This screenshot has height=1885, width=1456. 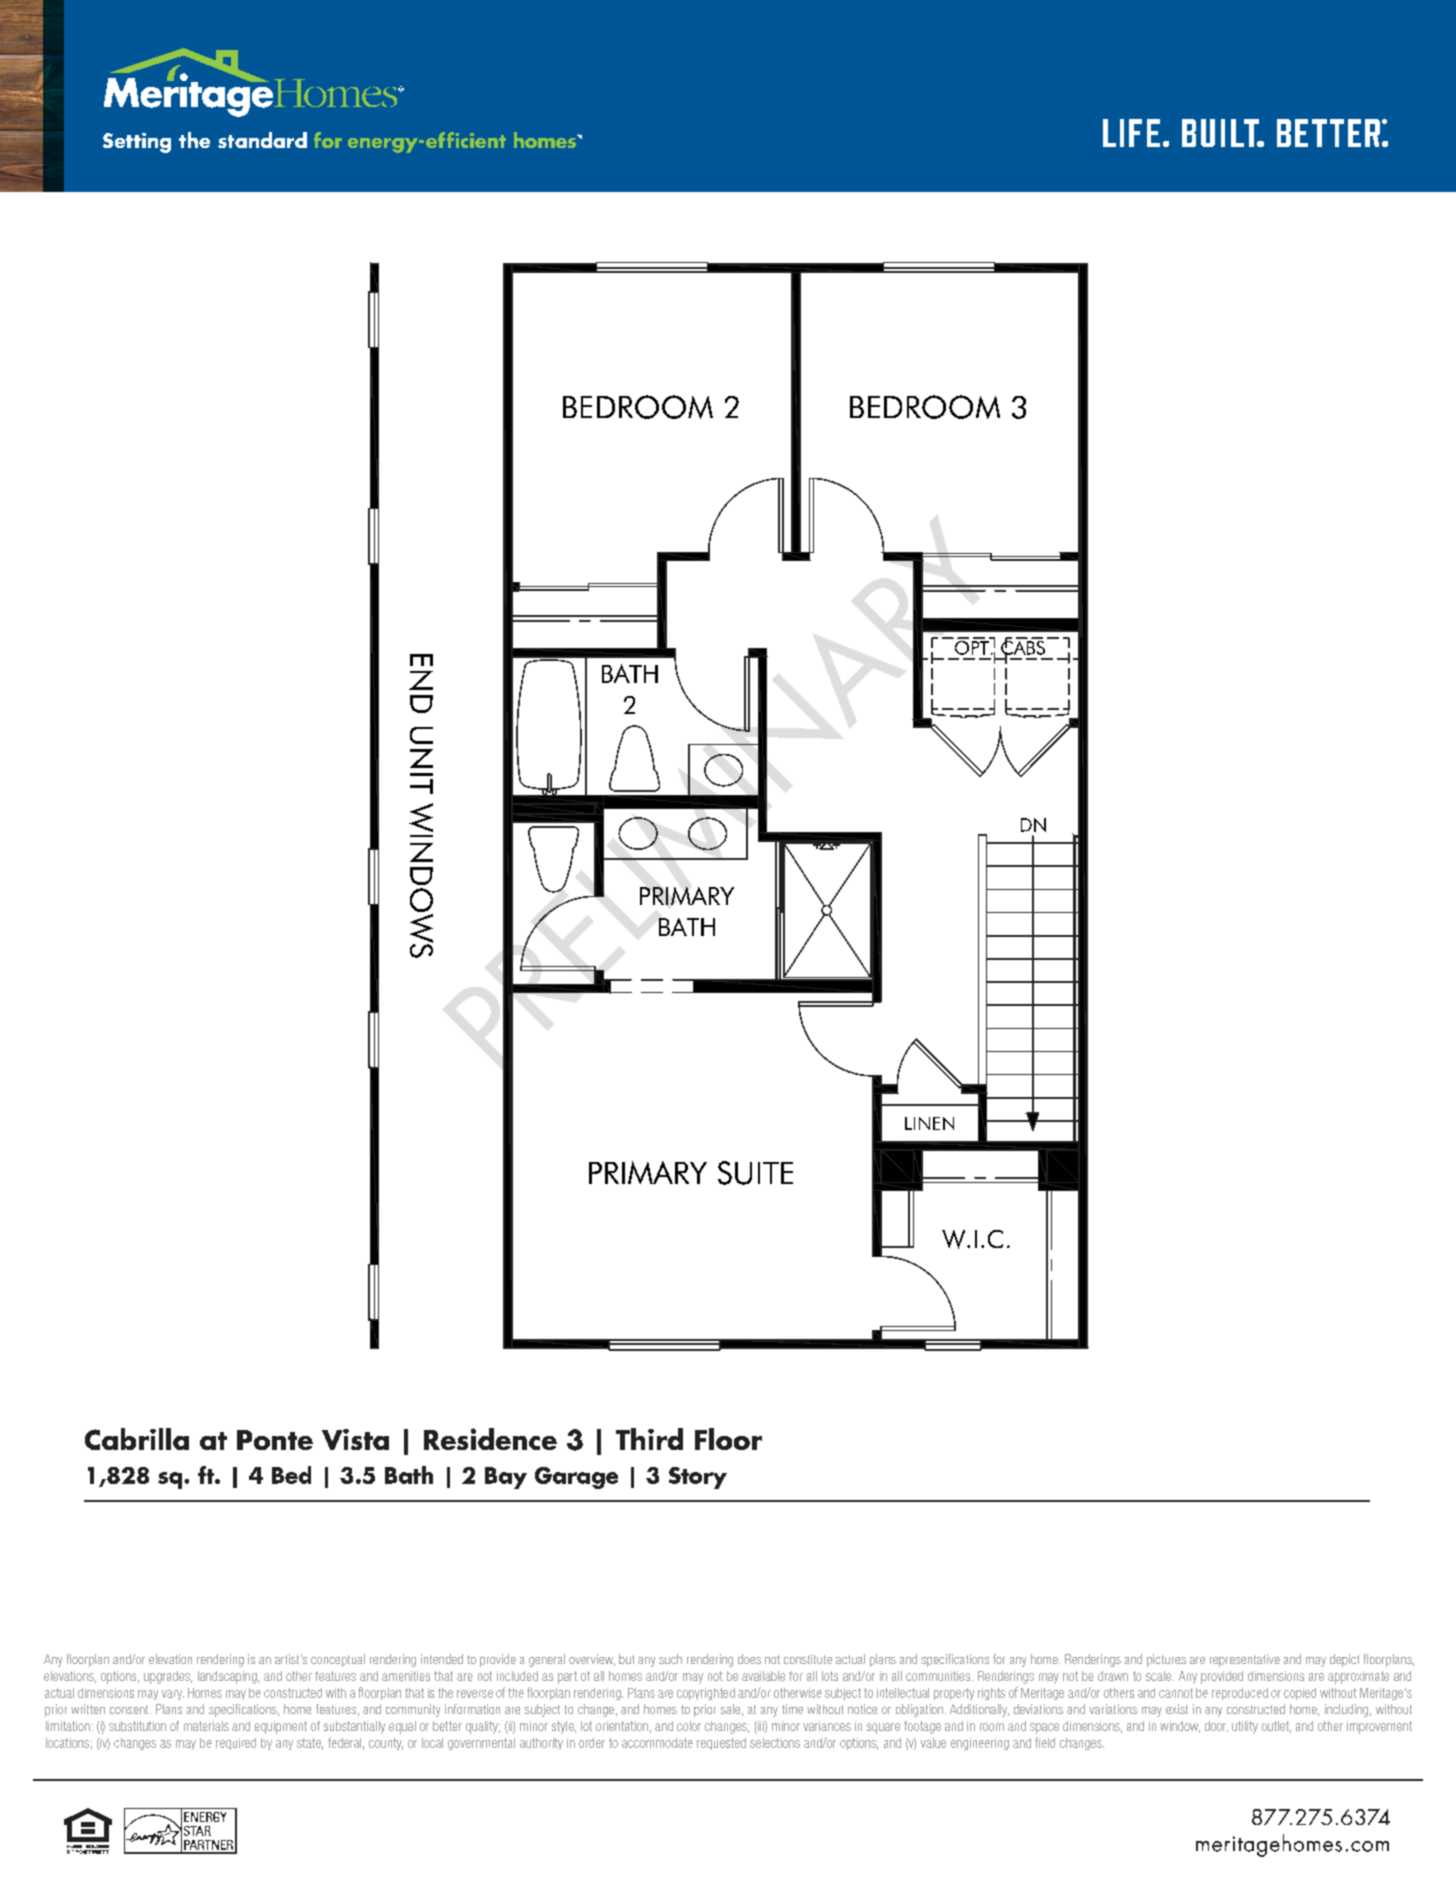 I want to click on Garage, so click(x=576, y=1478).
